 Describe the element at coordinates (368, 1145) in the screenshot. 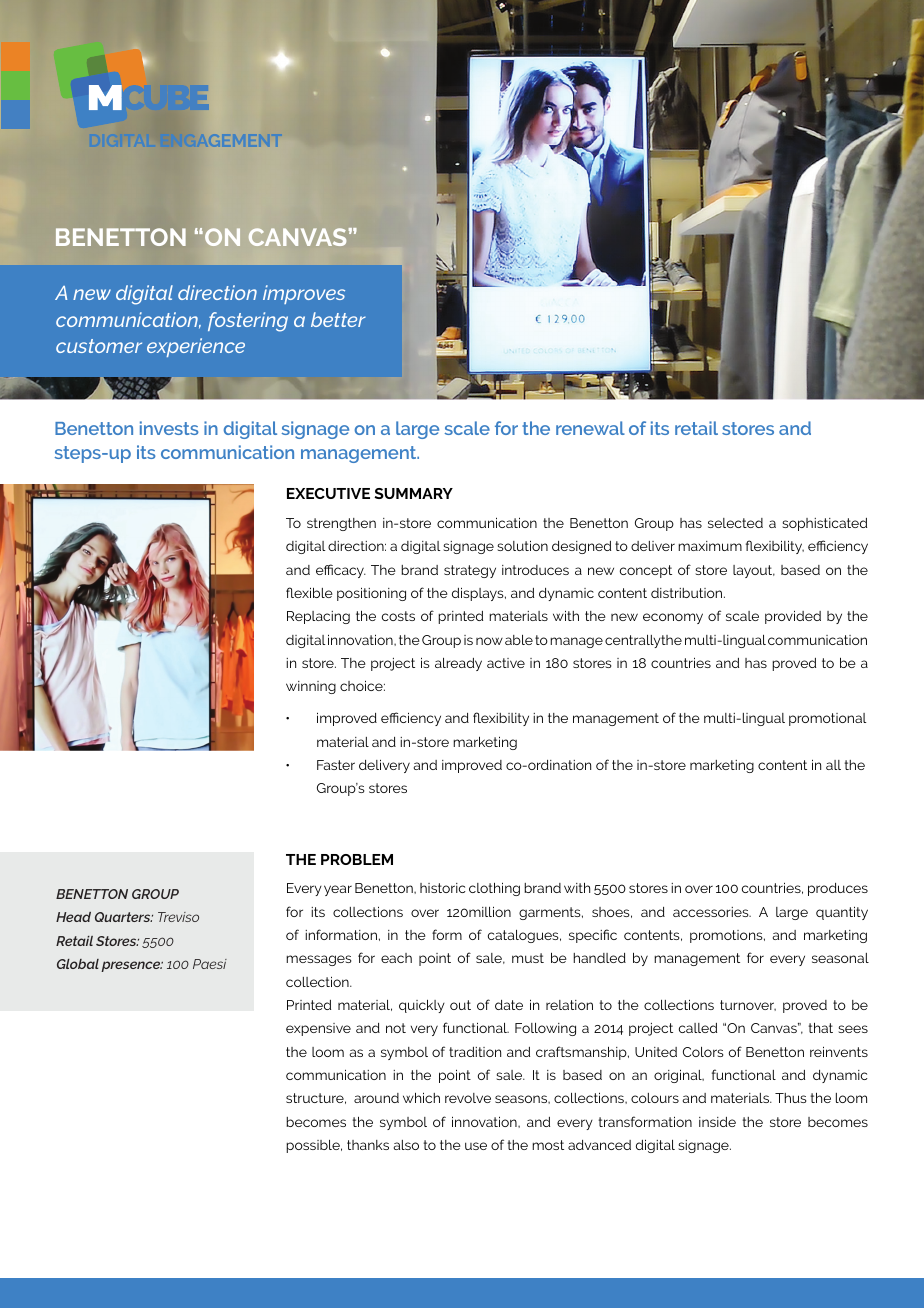

I see `thanks` at that location.
